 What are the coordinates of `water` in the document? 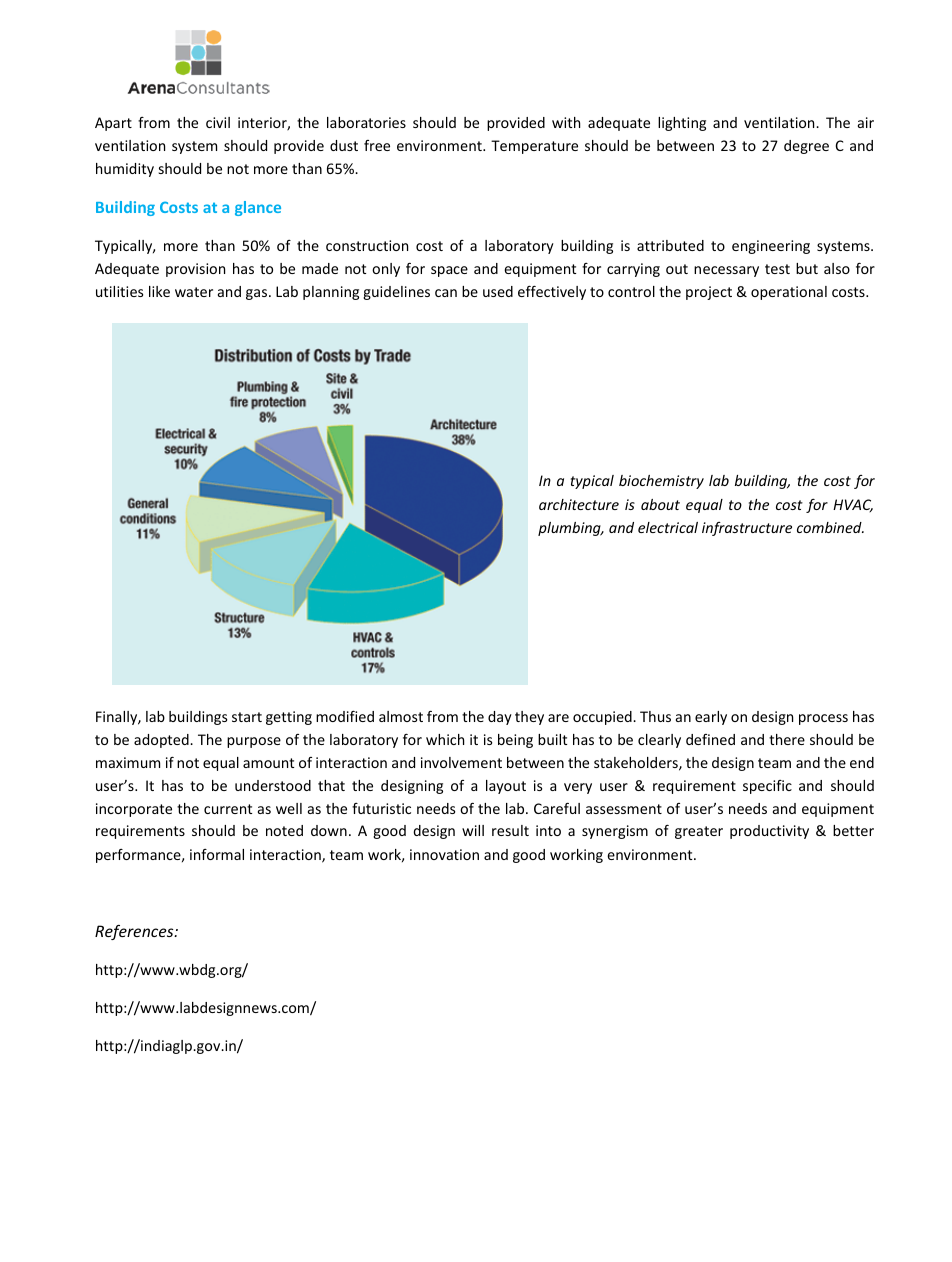 It's located at (194, 292).
